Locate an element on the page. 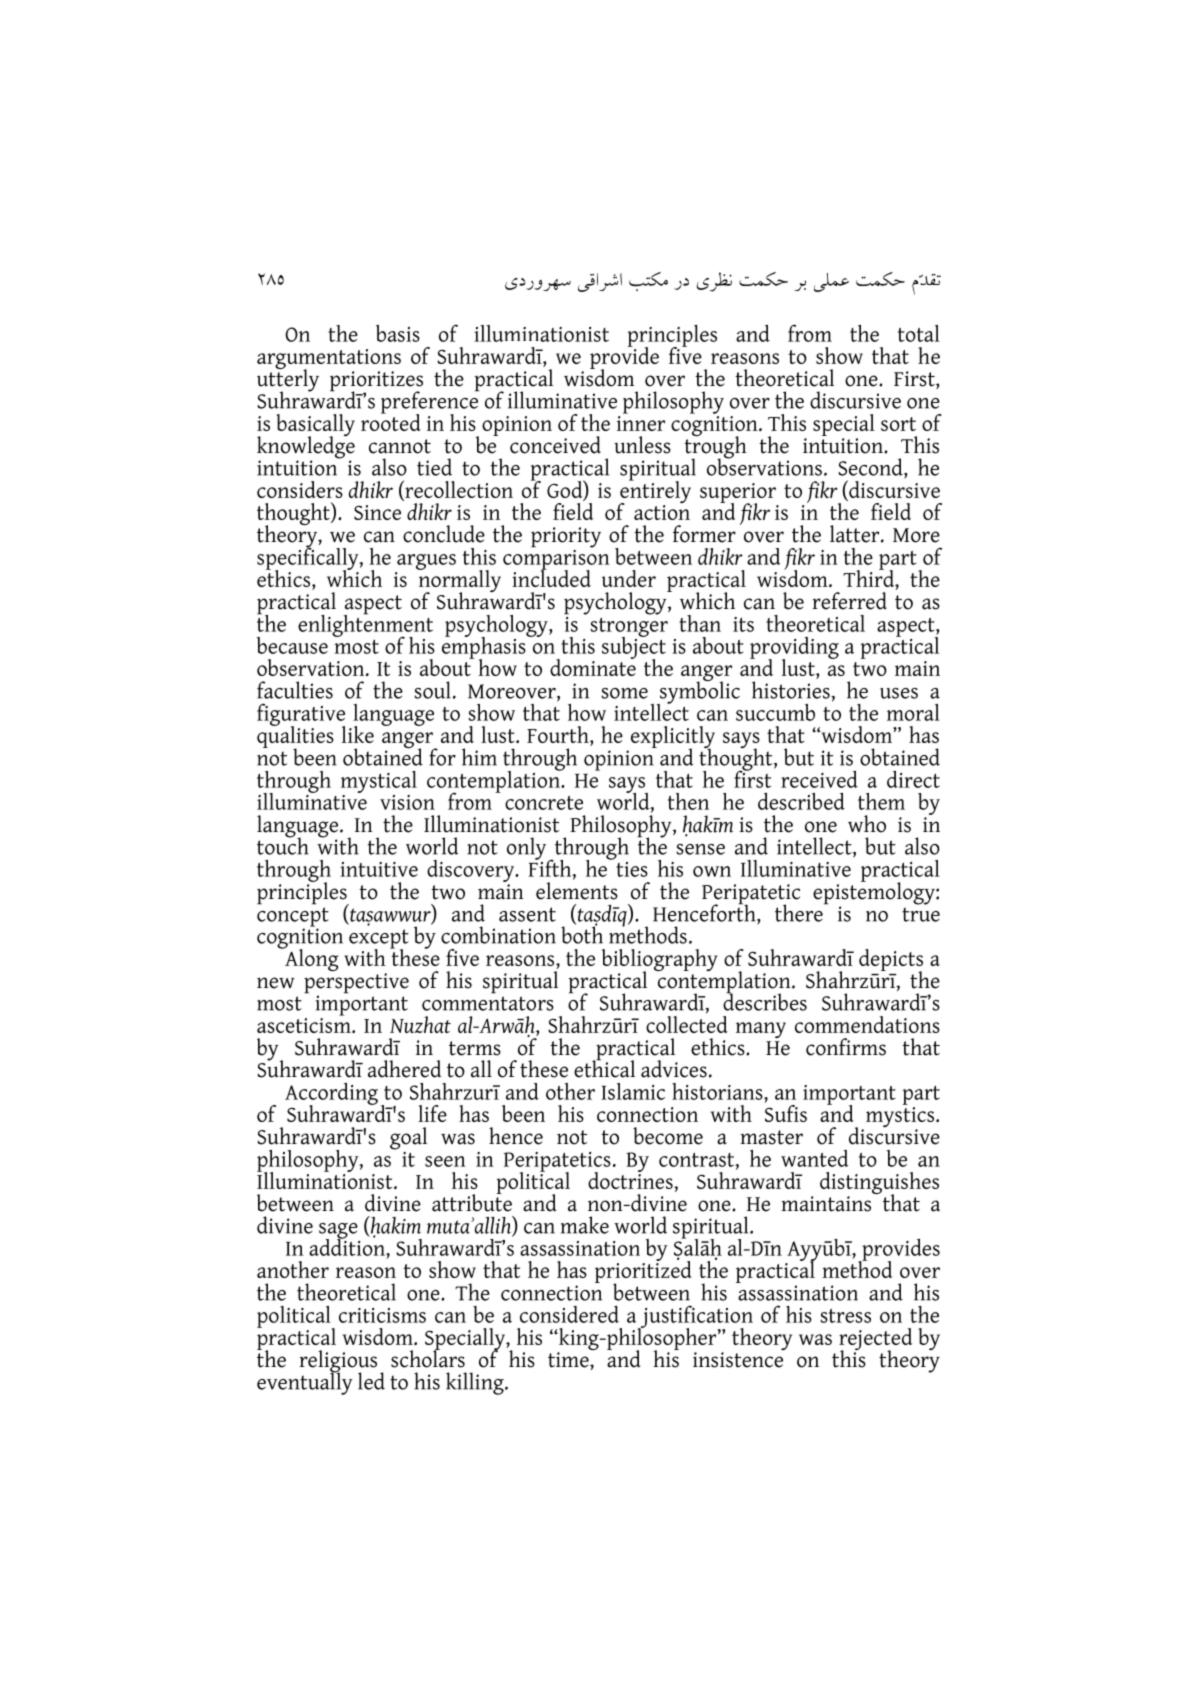  enlightenment is located at coordinates (365, 625).
